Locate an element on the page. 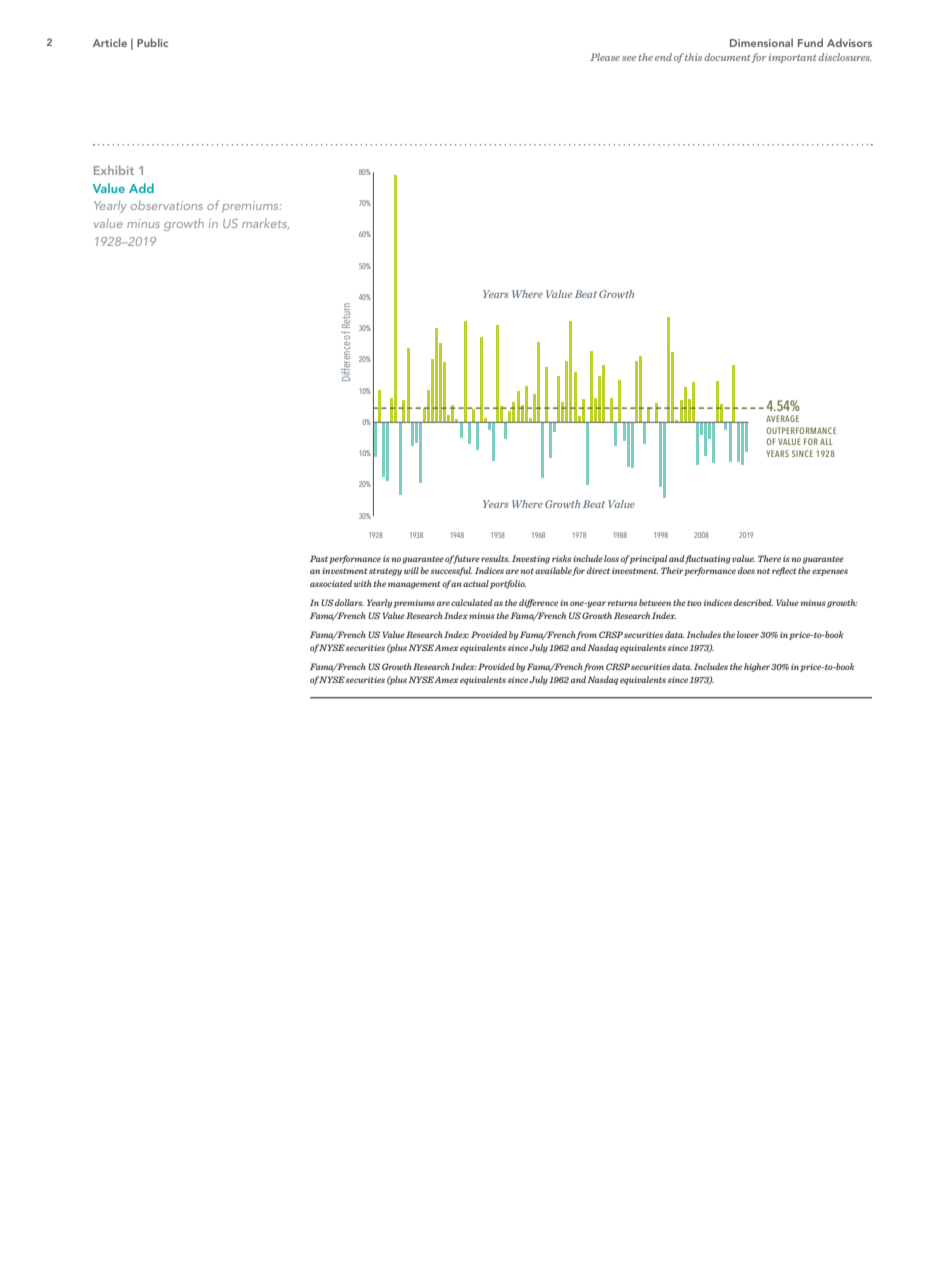 The width and height of the image is (952, 1267). markets is located at coordinates (265, 224).
